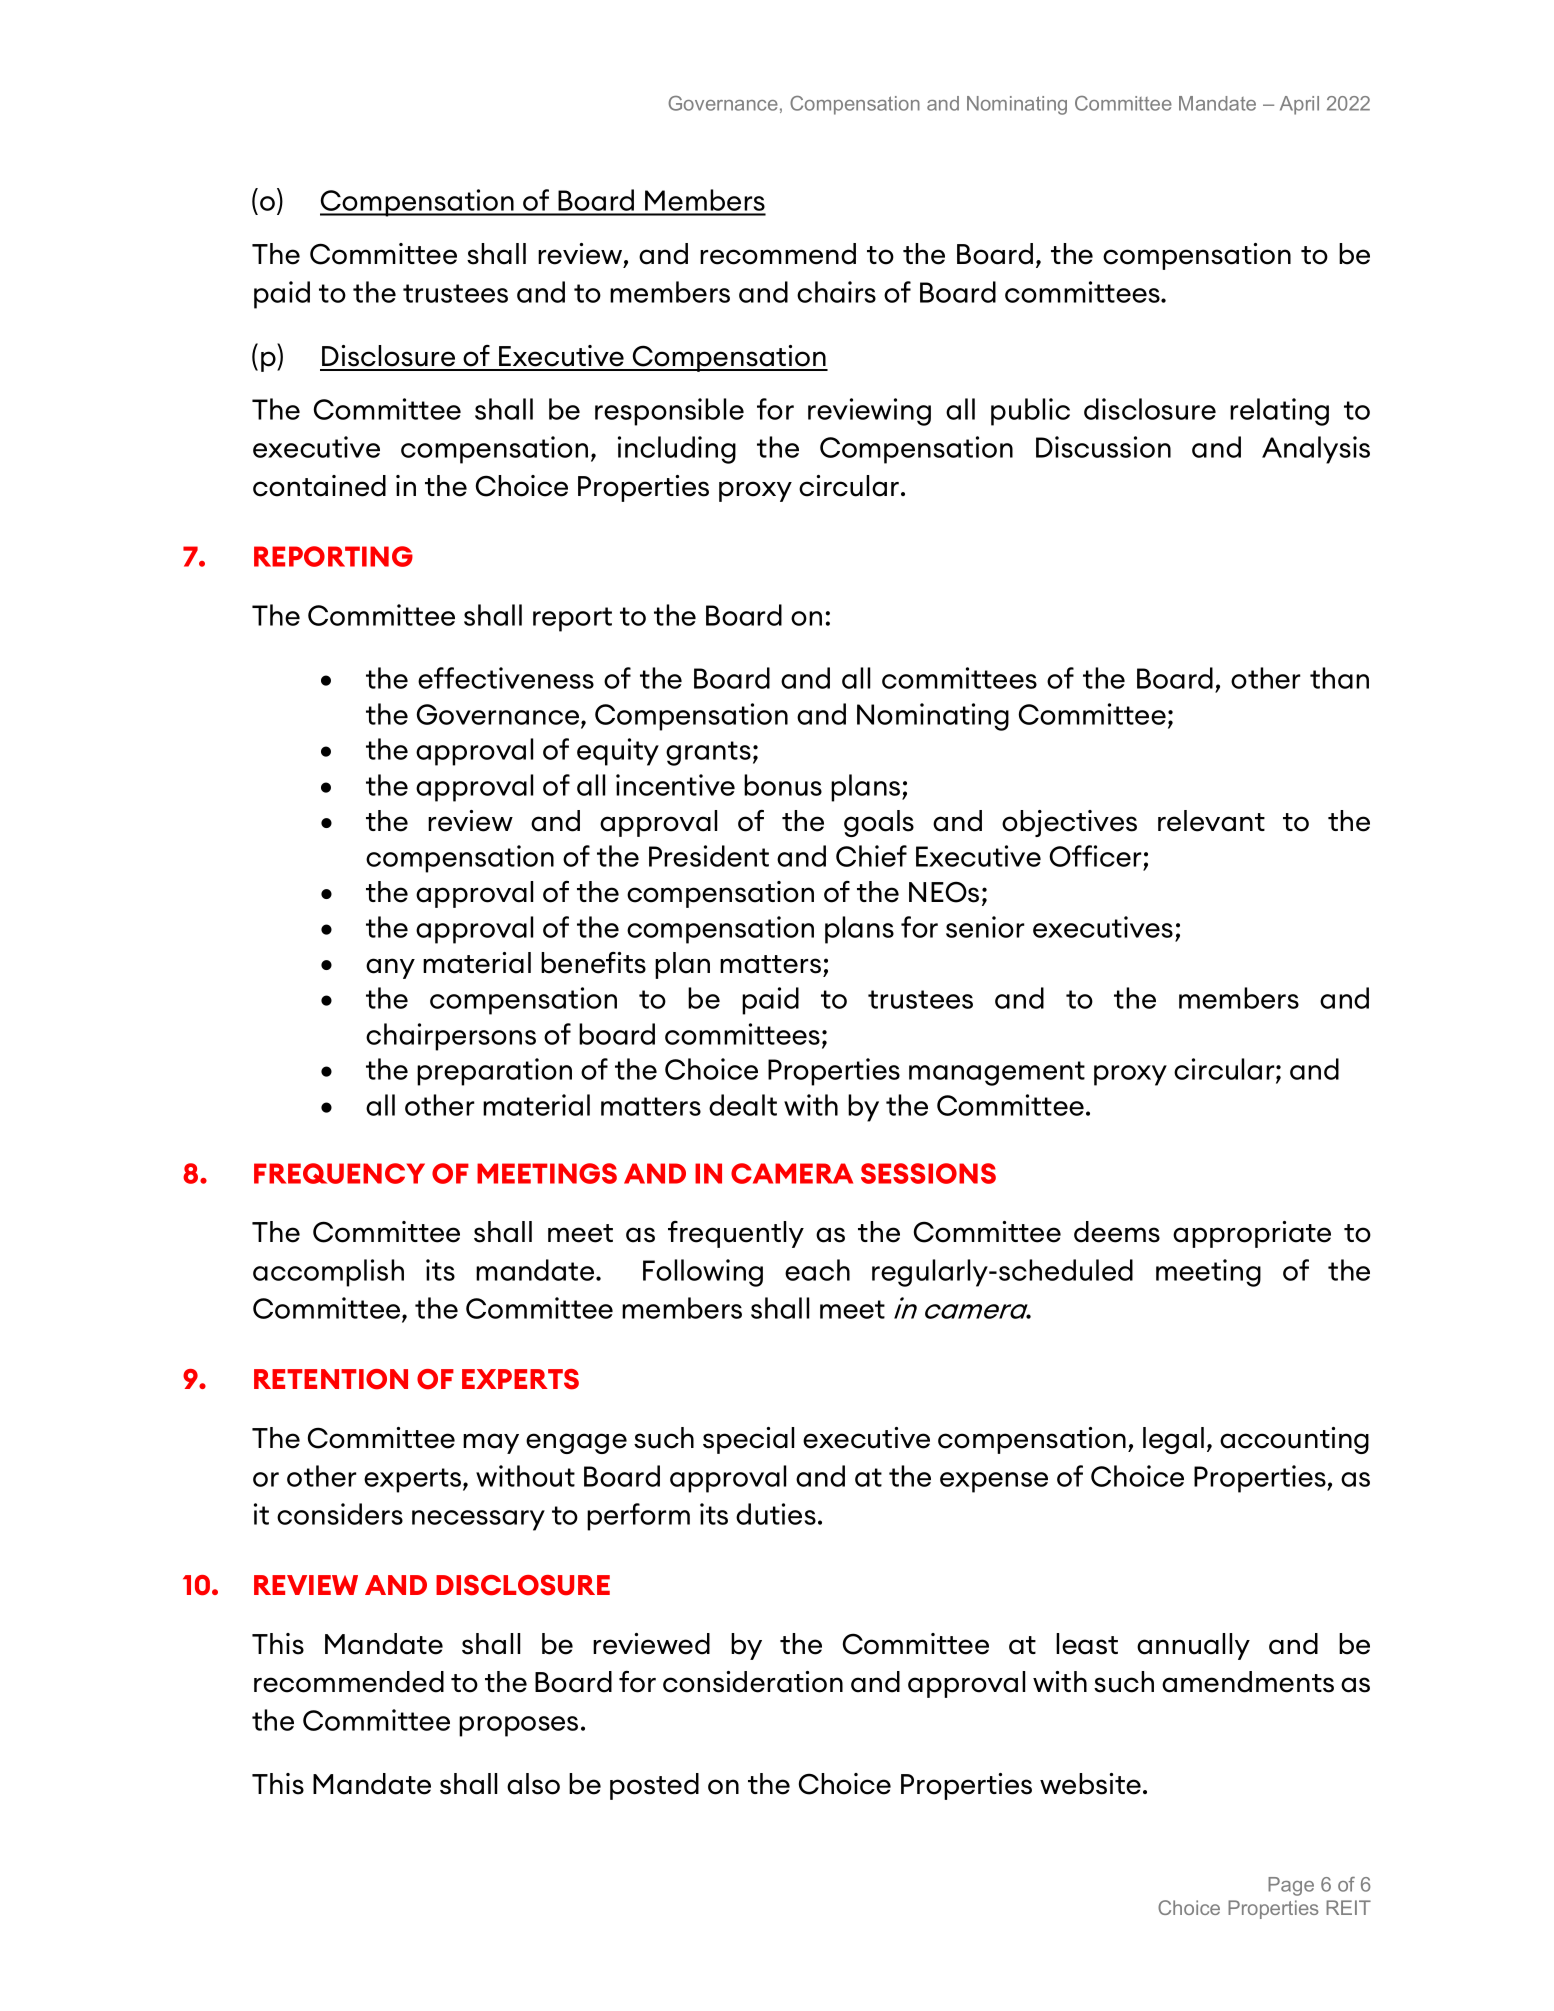 This image has width=1554, height=2011. What do you see at coordinates (339, 1173) in the image?
I see `FREQUENCY` at bounding box center [339, 1173].
